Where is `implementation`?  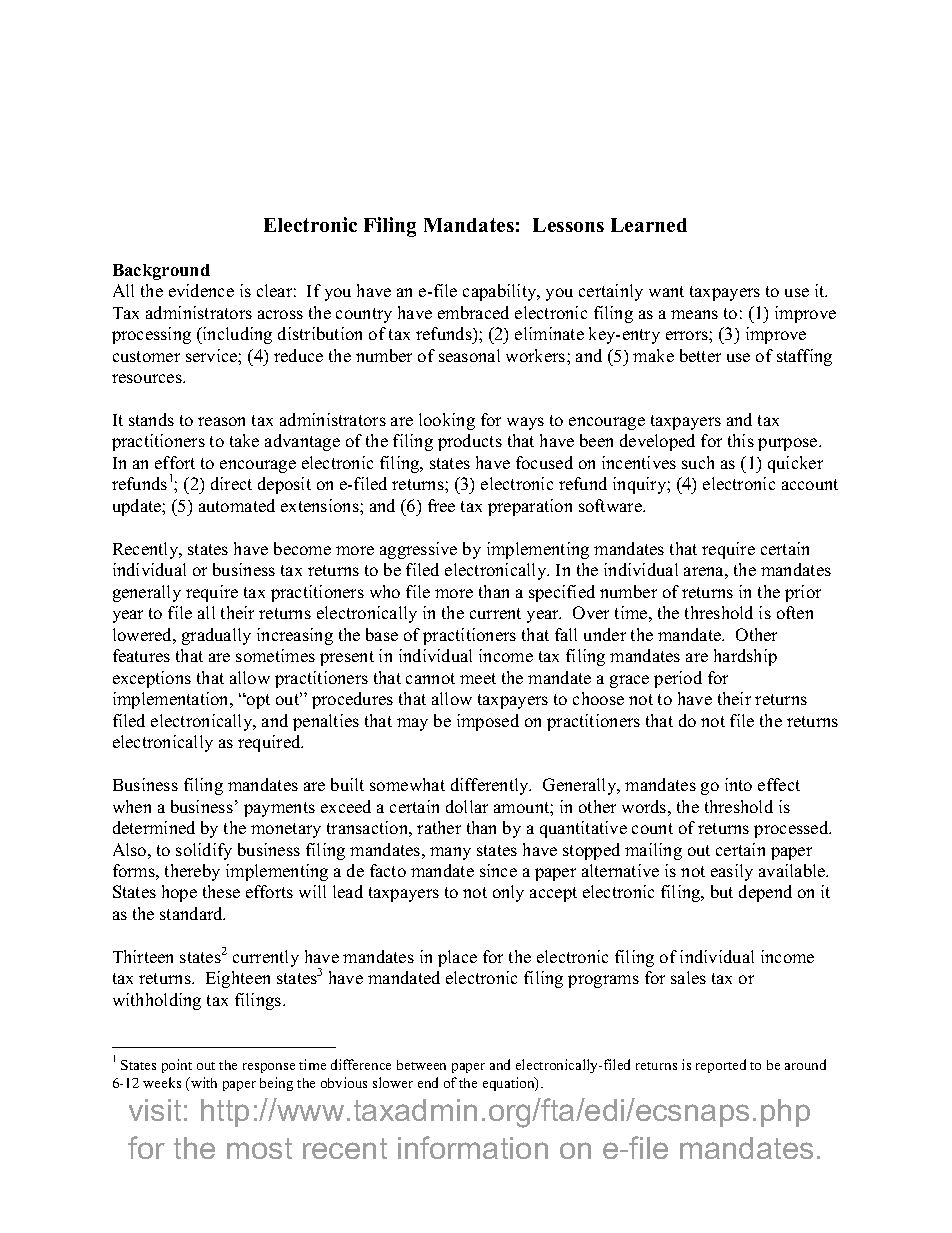 implementation is located at coordinates (172, 700).
